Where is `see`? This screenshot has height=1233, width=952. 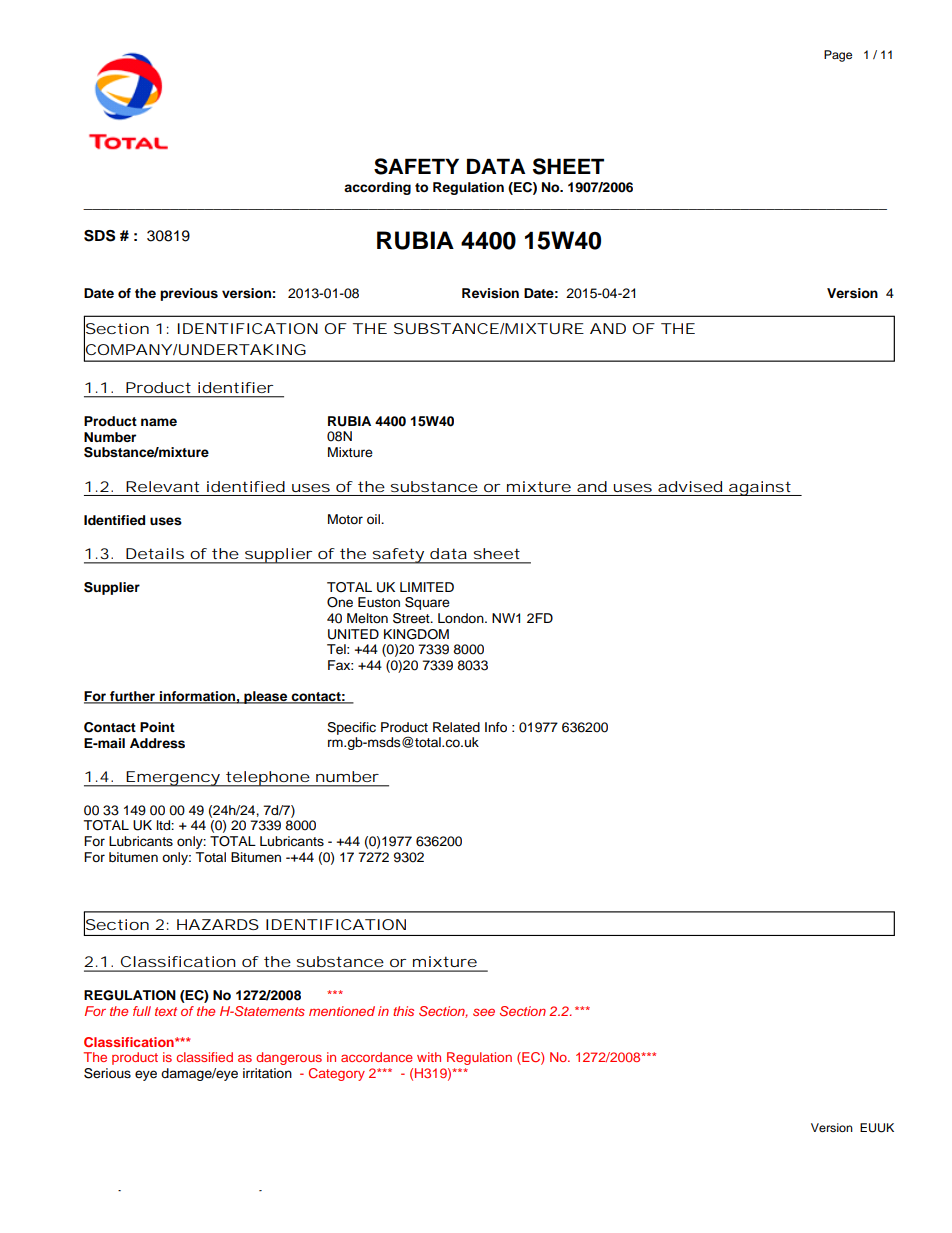
see is located at coordinates (484, 1012).
